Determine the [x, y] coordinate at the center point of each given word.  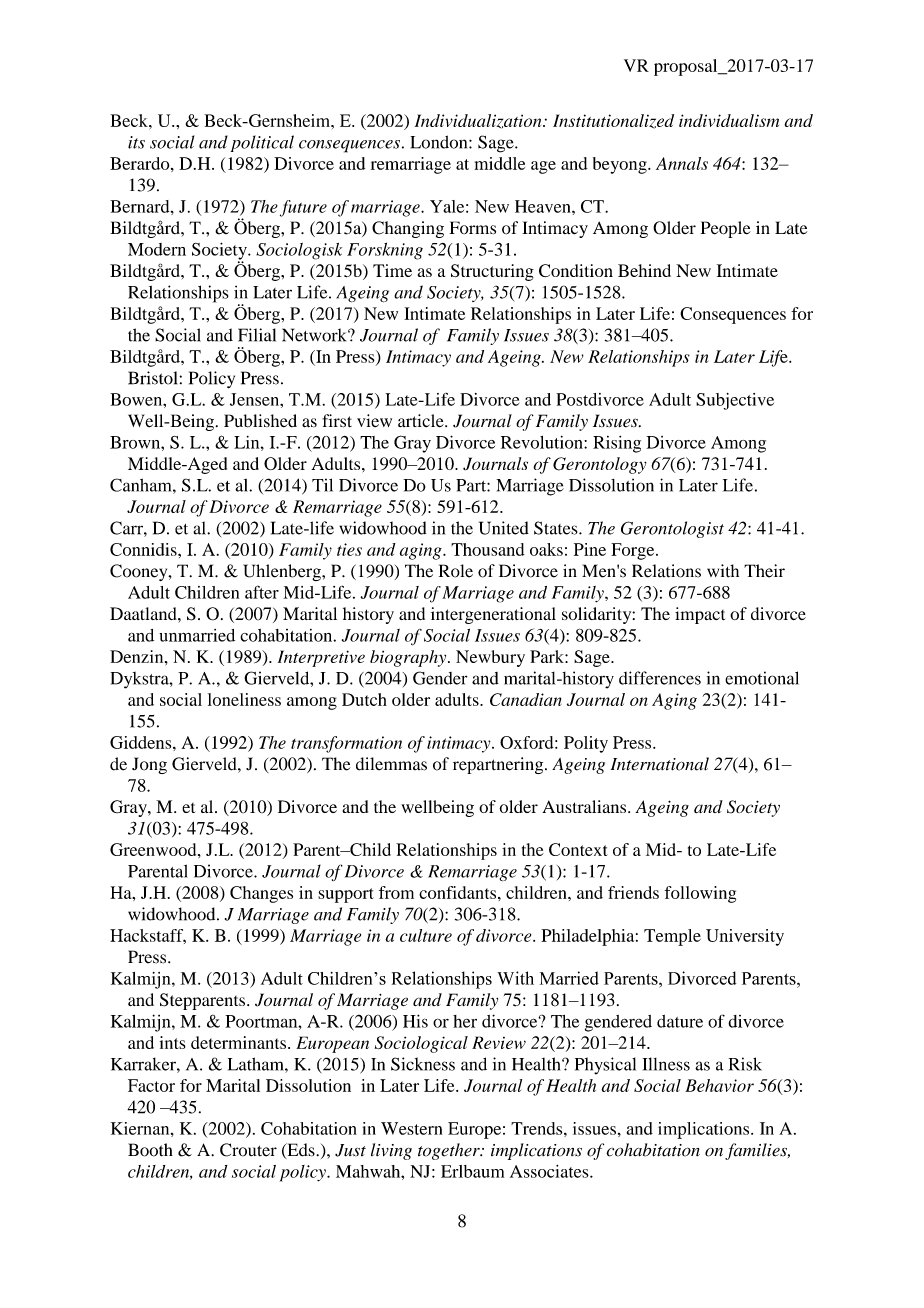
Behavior [719, 1085]
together [450, 1151]
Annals [682, 163]
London [440, 142]
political [262, 143]
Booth [150, 1150]
